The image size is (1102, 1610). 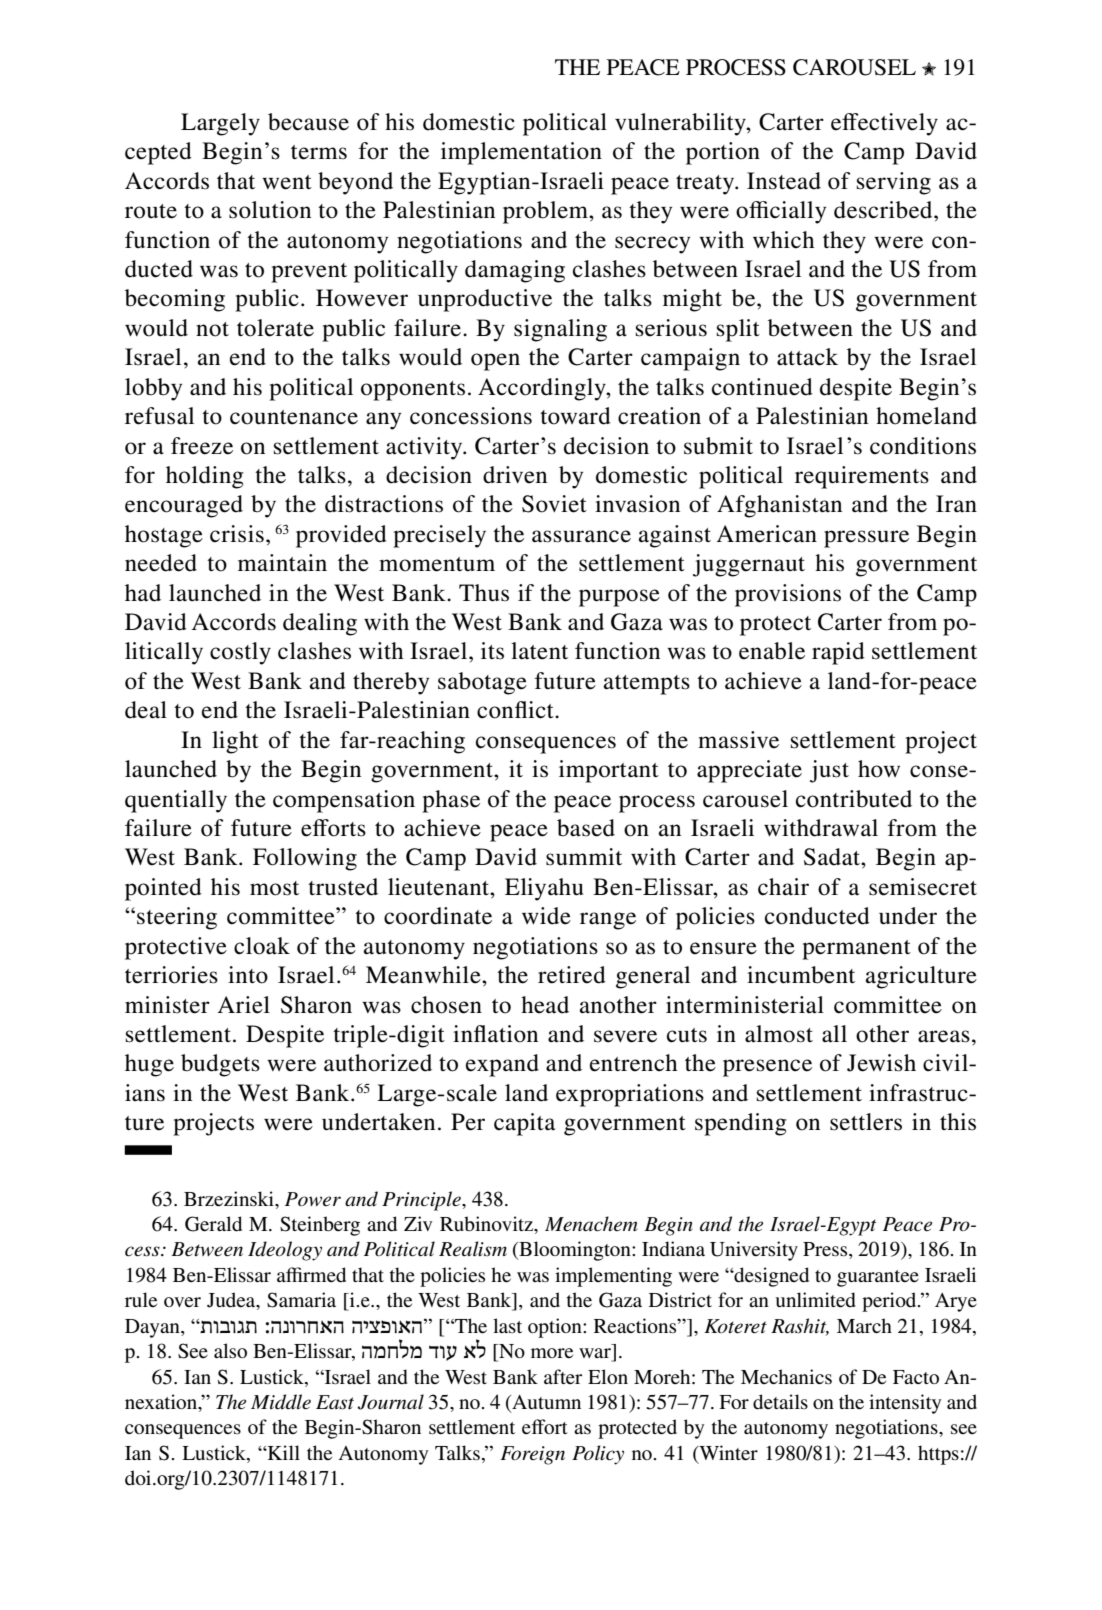 I want to click on settlers, so click(x=866, y=1122).
